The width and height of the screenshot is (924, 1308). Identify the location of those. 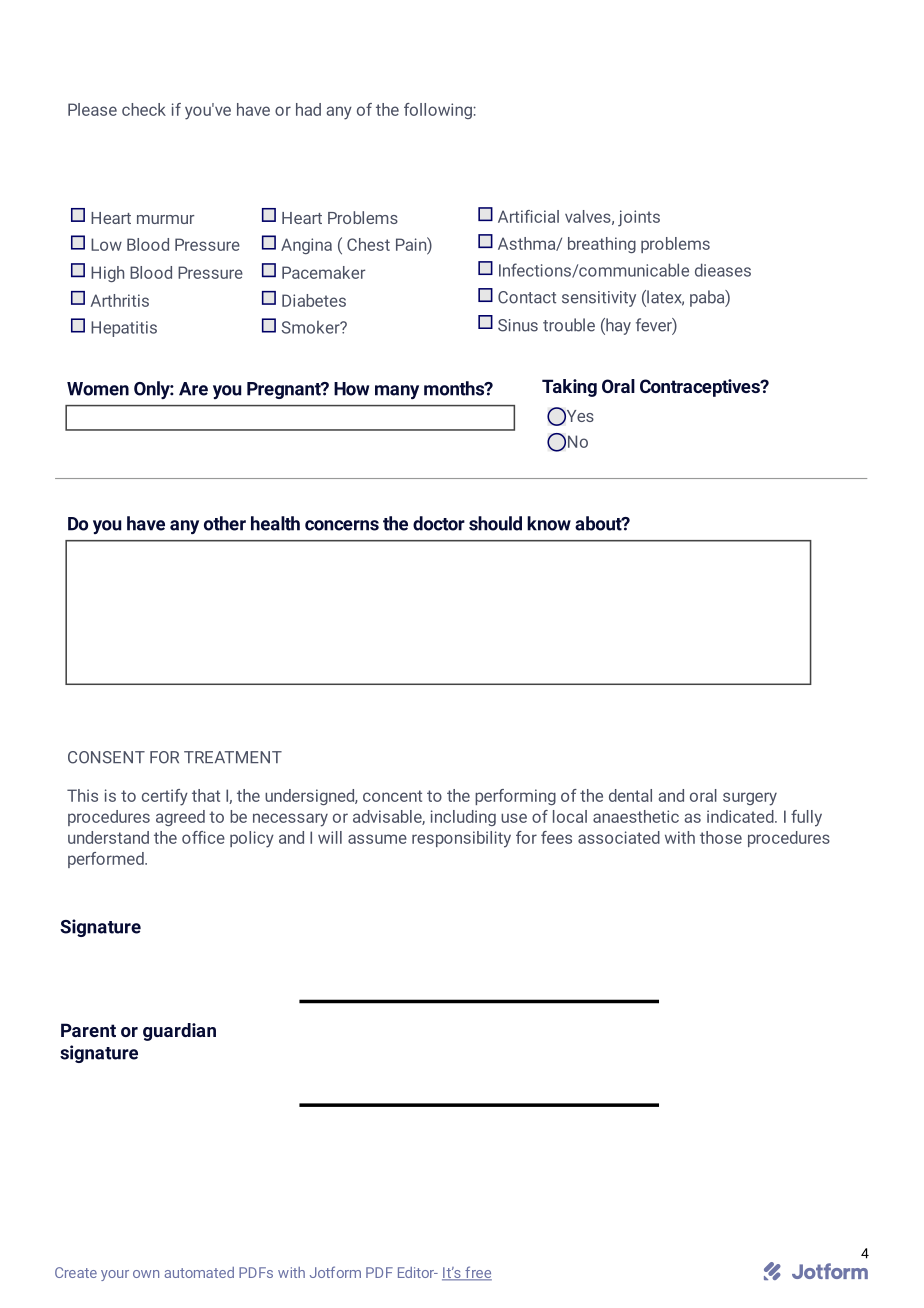
(721, 837).
